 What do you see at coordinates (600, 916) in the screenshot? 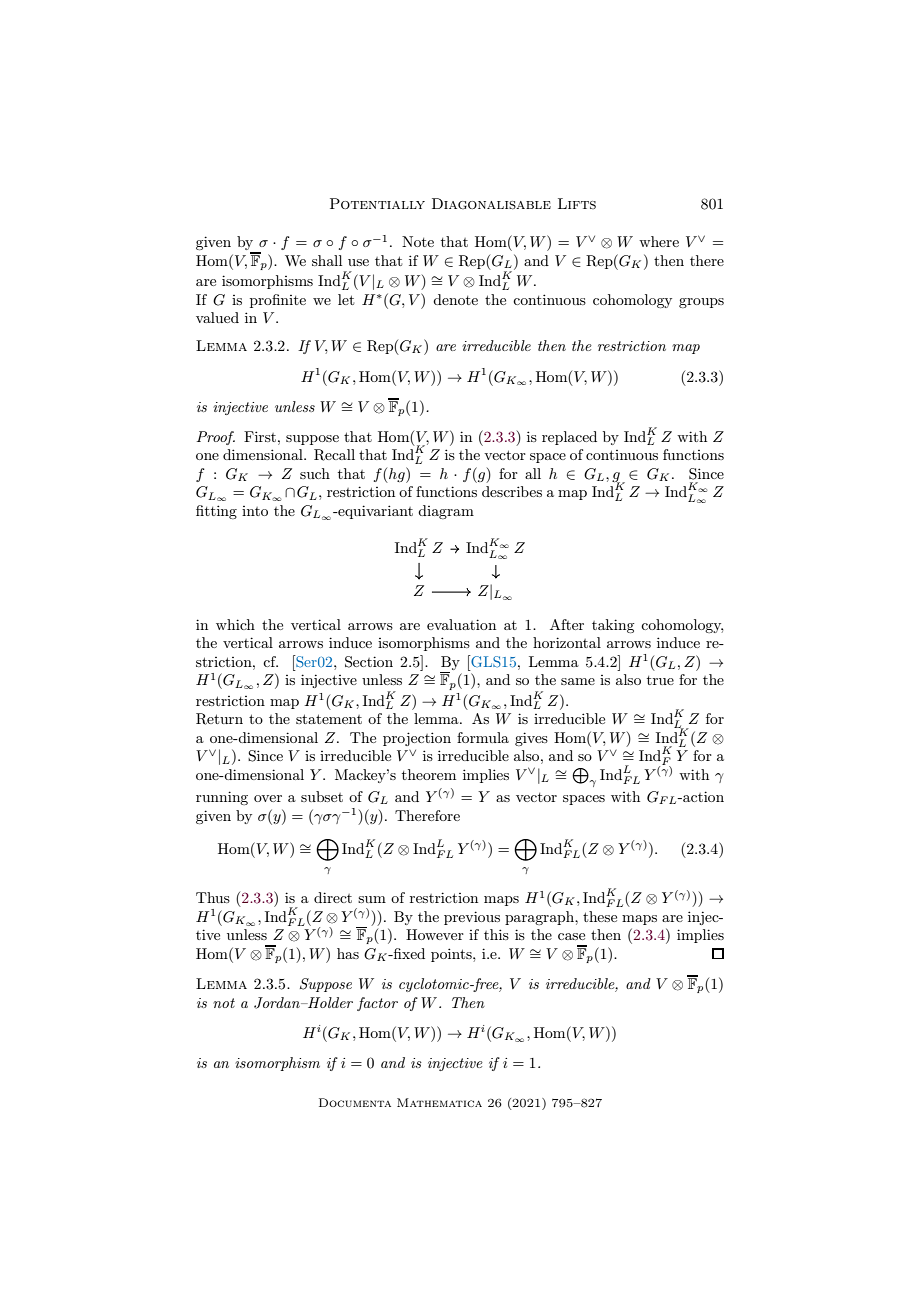
I see `these` at bounding box center [600, 916].
